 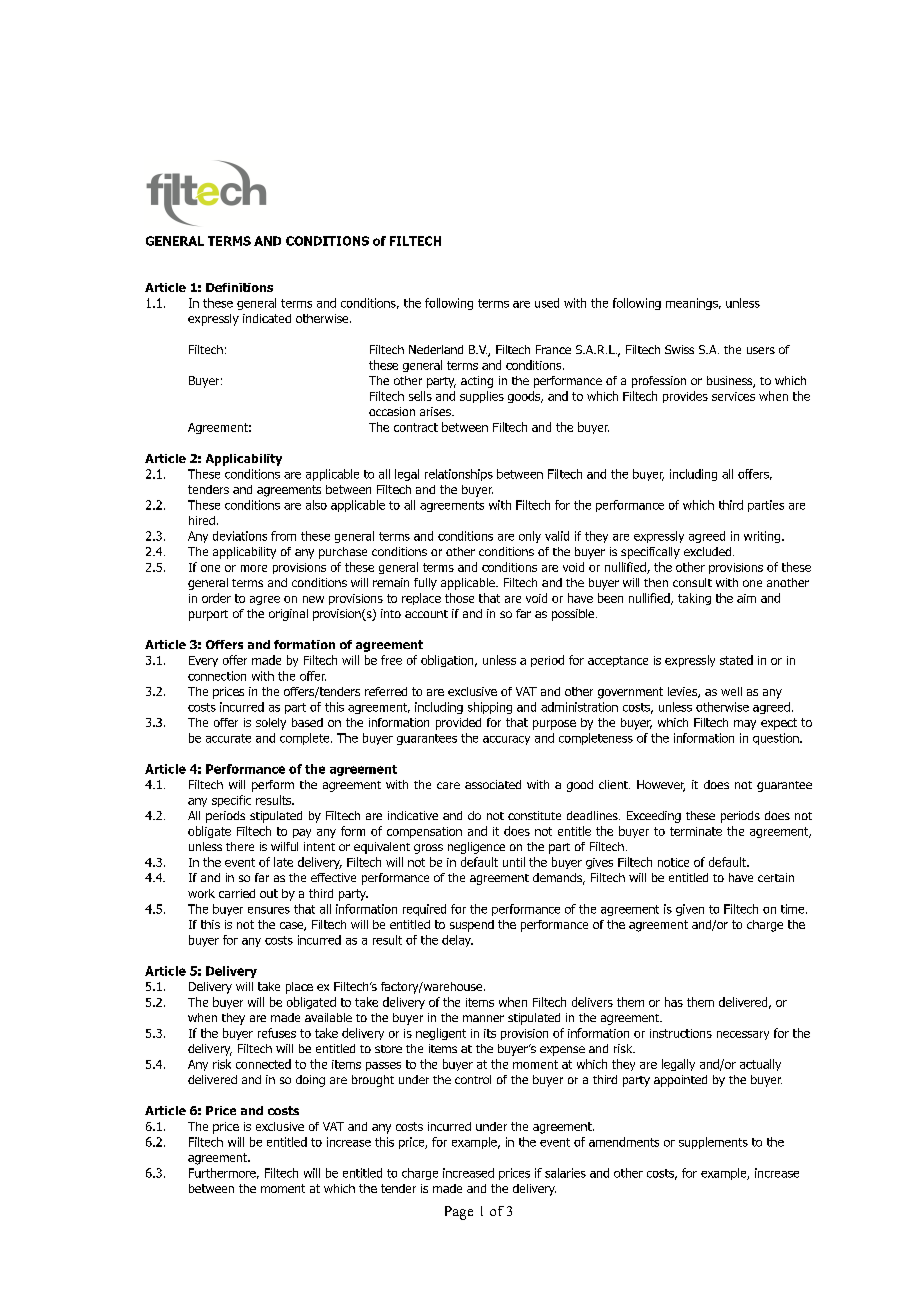 I want to click on Page, so click(x=459, y=1213).
